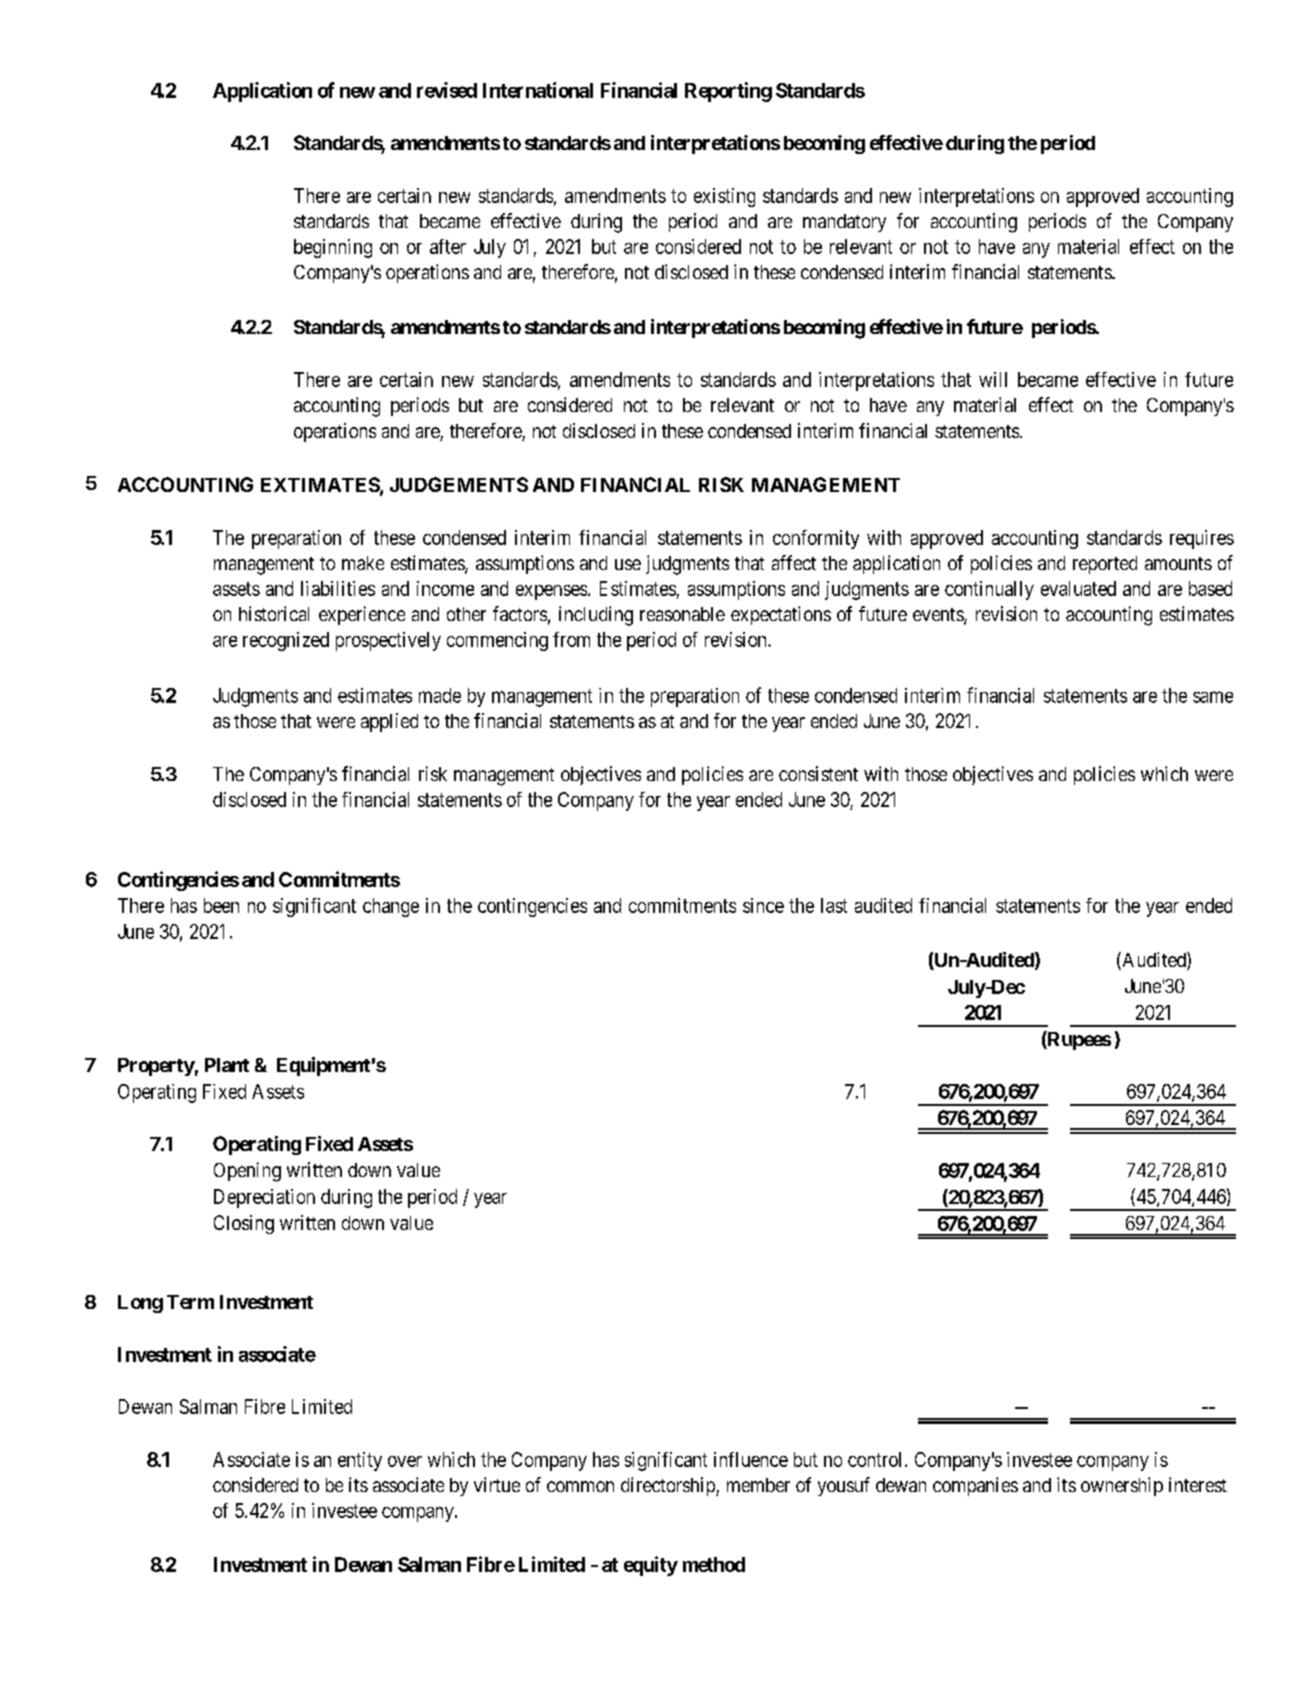  Describe the element at coordinates (227, 1065) in the screenshot. I see `Plant` at that location.
